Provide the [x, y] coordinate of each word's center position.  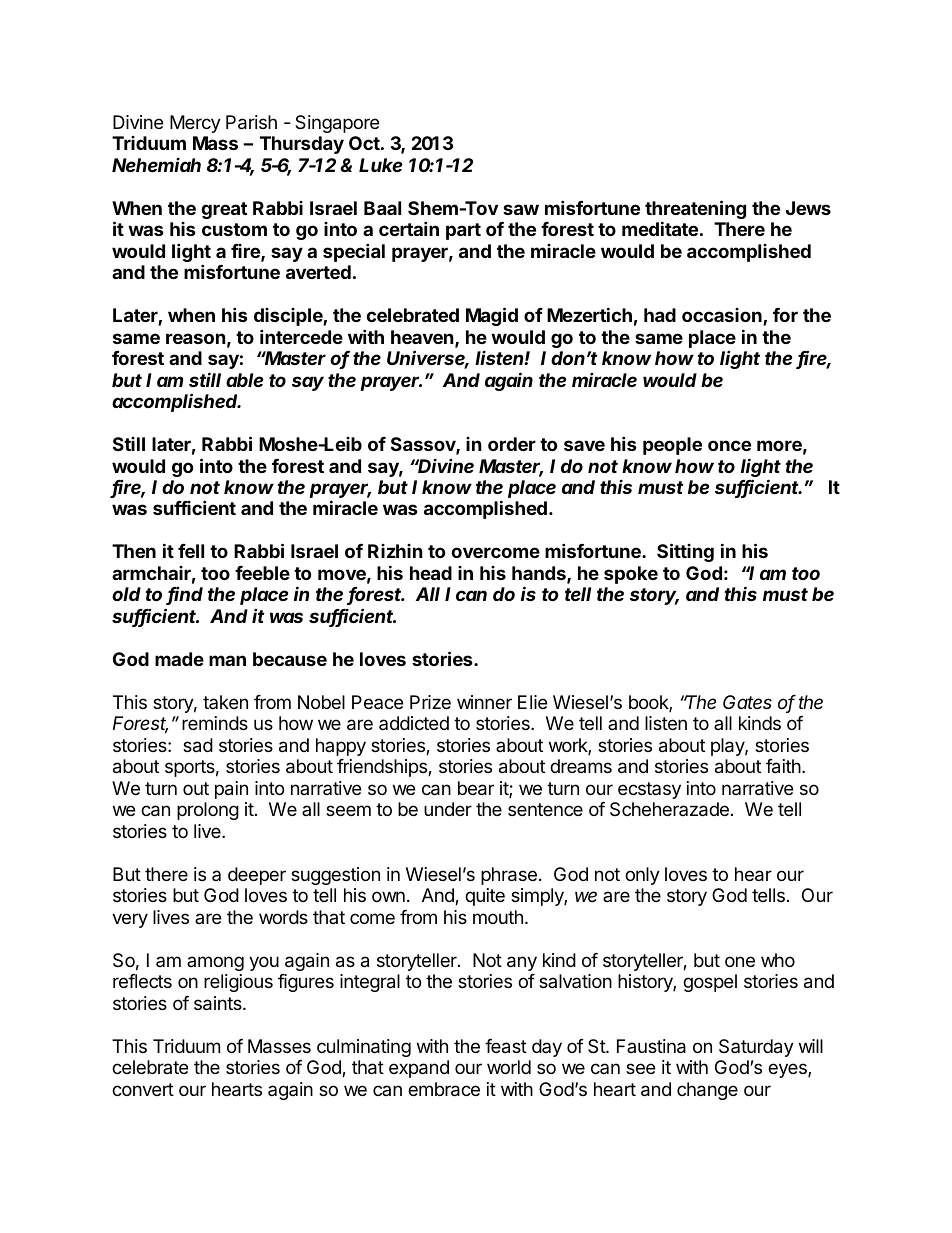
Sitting [685, 552]
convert [143, 1089]
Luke [381, 165]
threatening [695, 211]
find [185, 596]
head [431, 573]
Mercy [195, 124]
